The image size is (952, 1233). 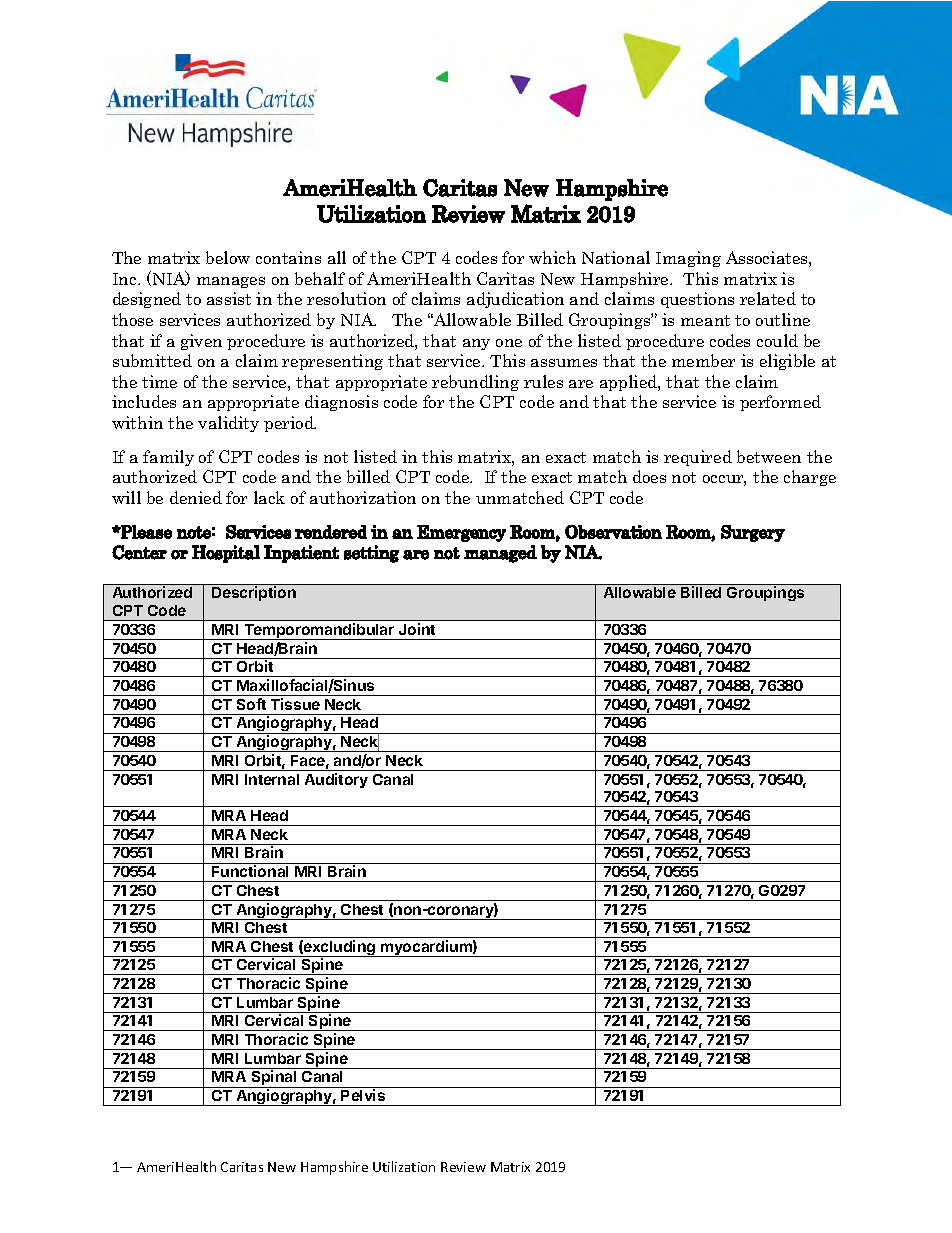 I want to click on manages, so click(x=231, y=282).
